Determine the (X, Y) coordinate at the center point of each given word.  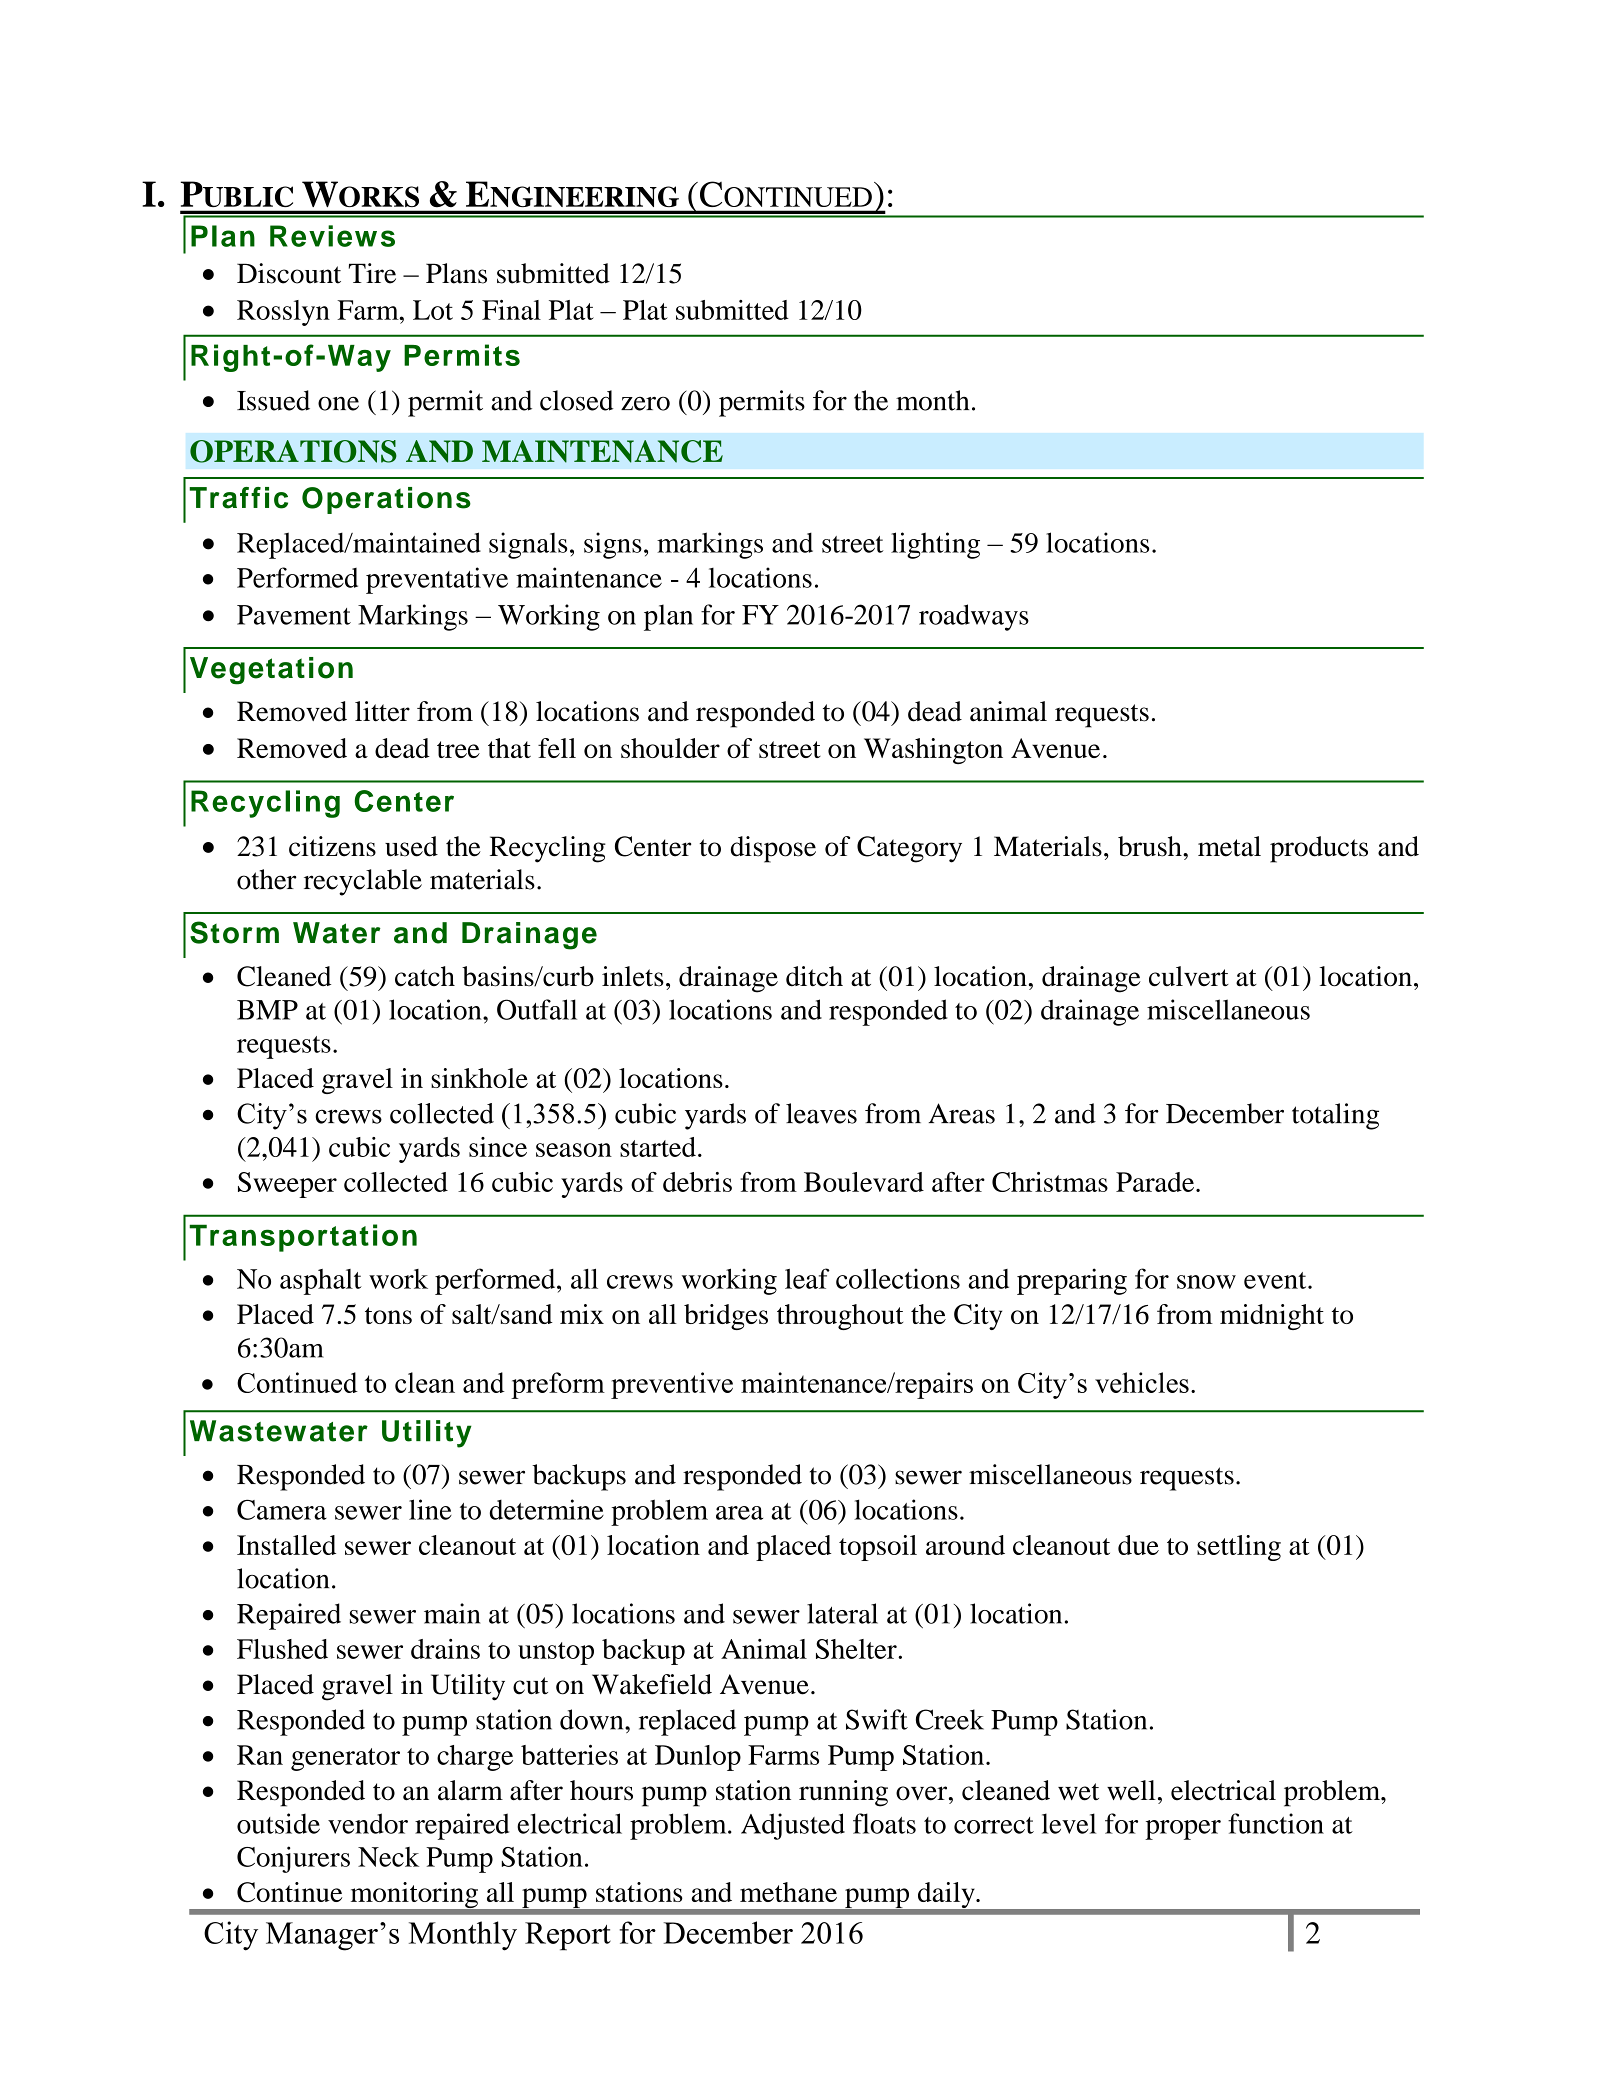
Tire (372, 273)
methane (788, 1892)
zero (645, 403)
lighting (935, 545)
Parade (1156, 1182)
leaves (821, 1113)
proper (1183, 1830)
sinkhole (479, 1078)
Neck (388, 1857)
